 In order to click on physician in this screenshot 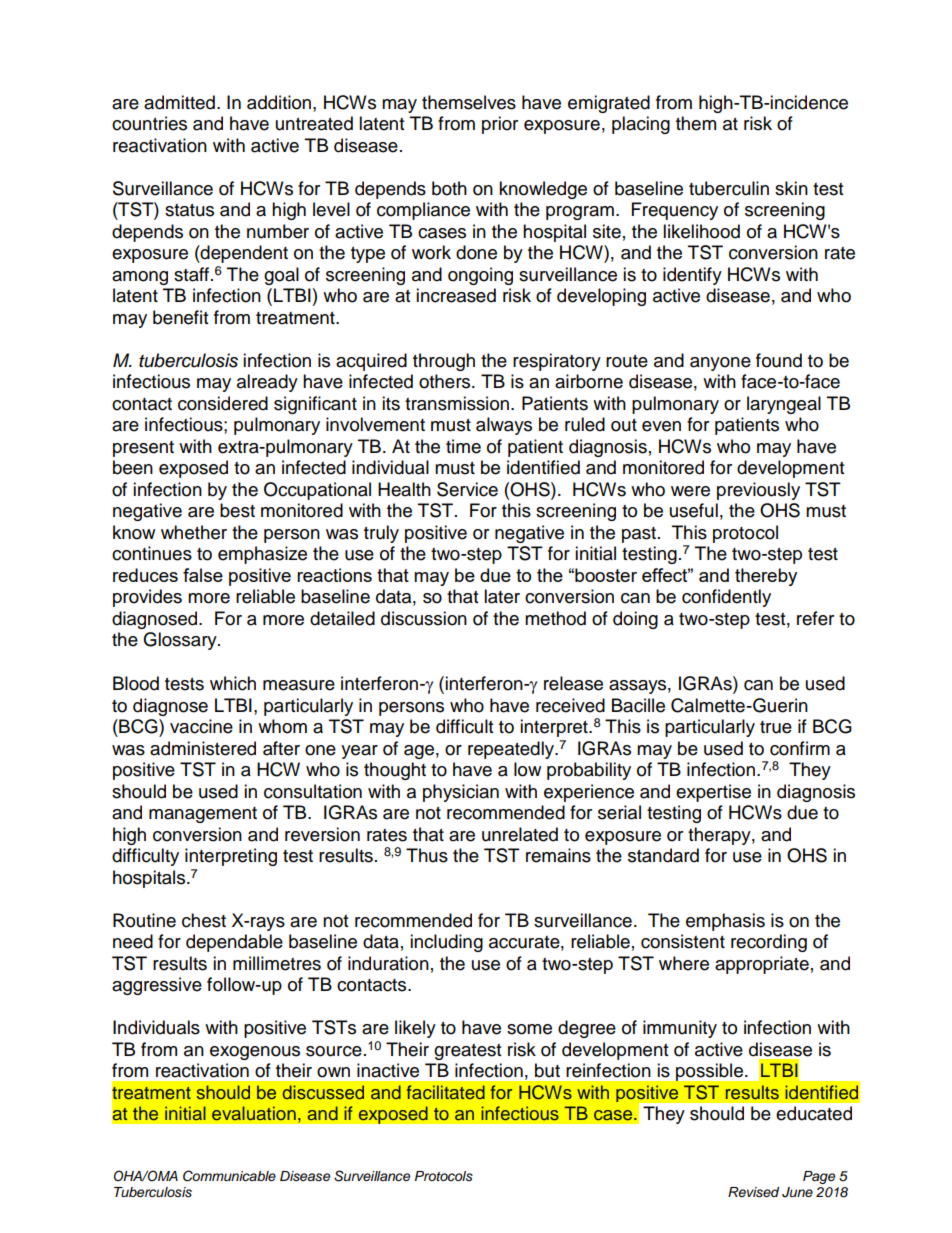, I will do `click(461, 793)`.
